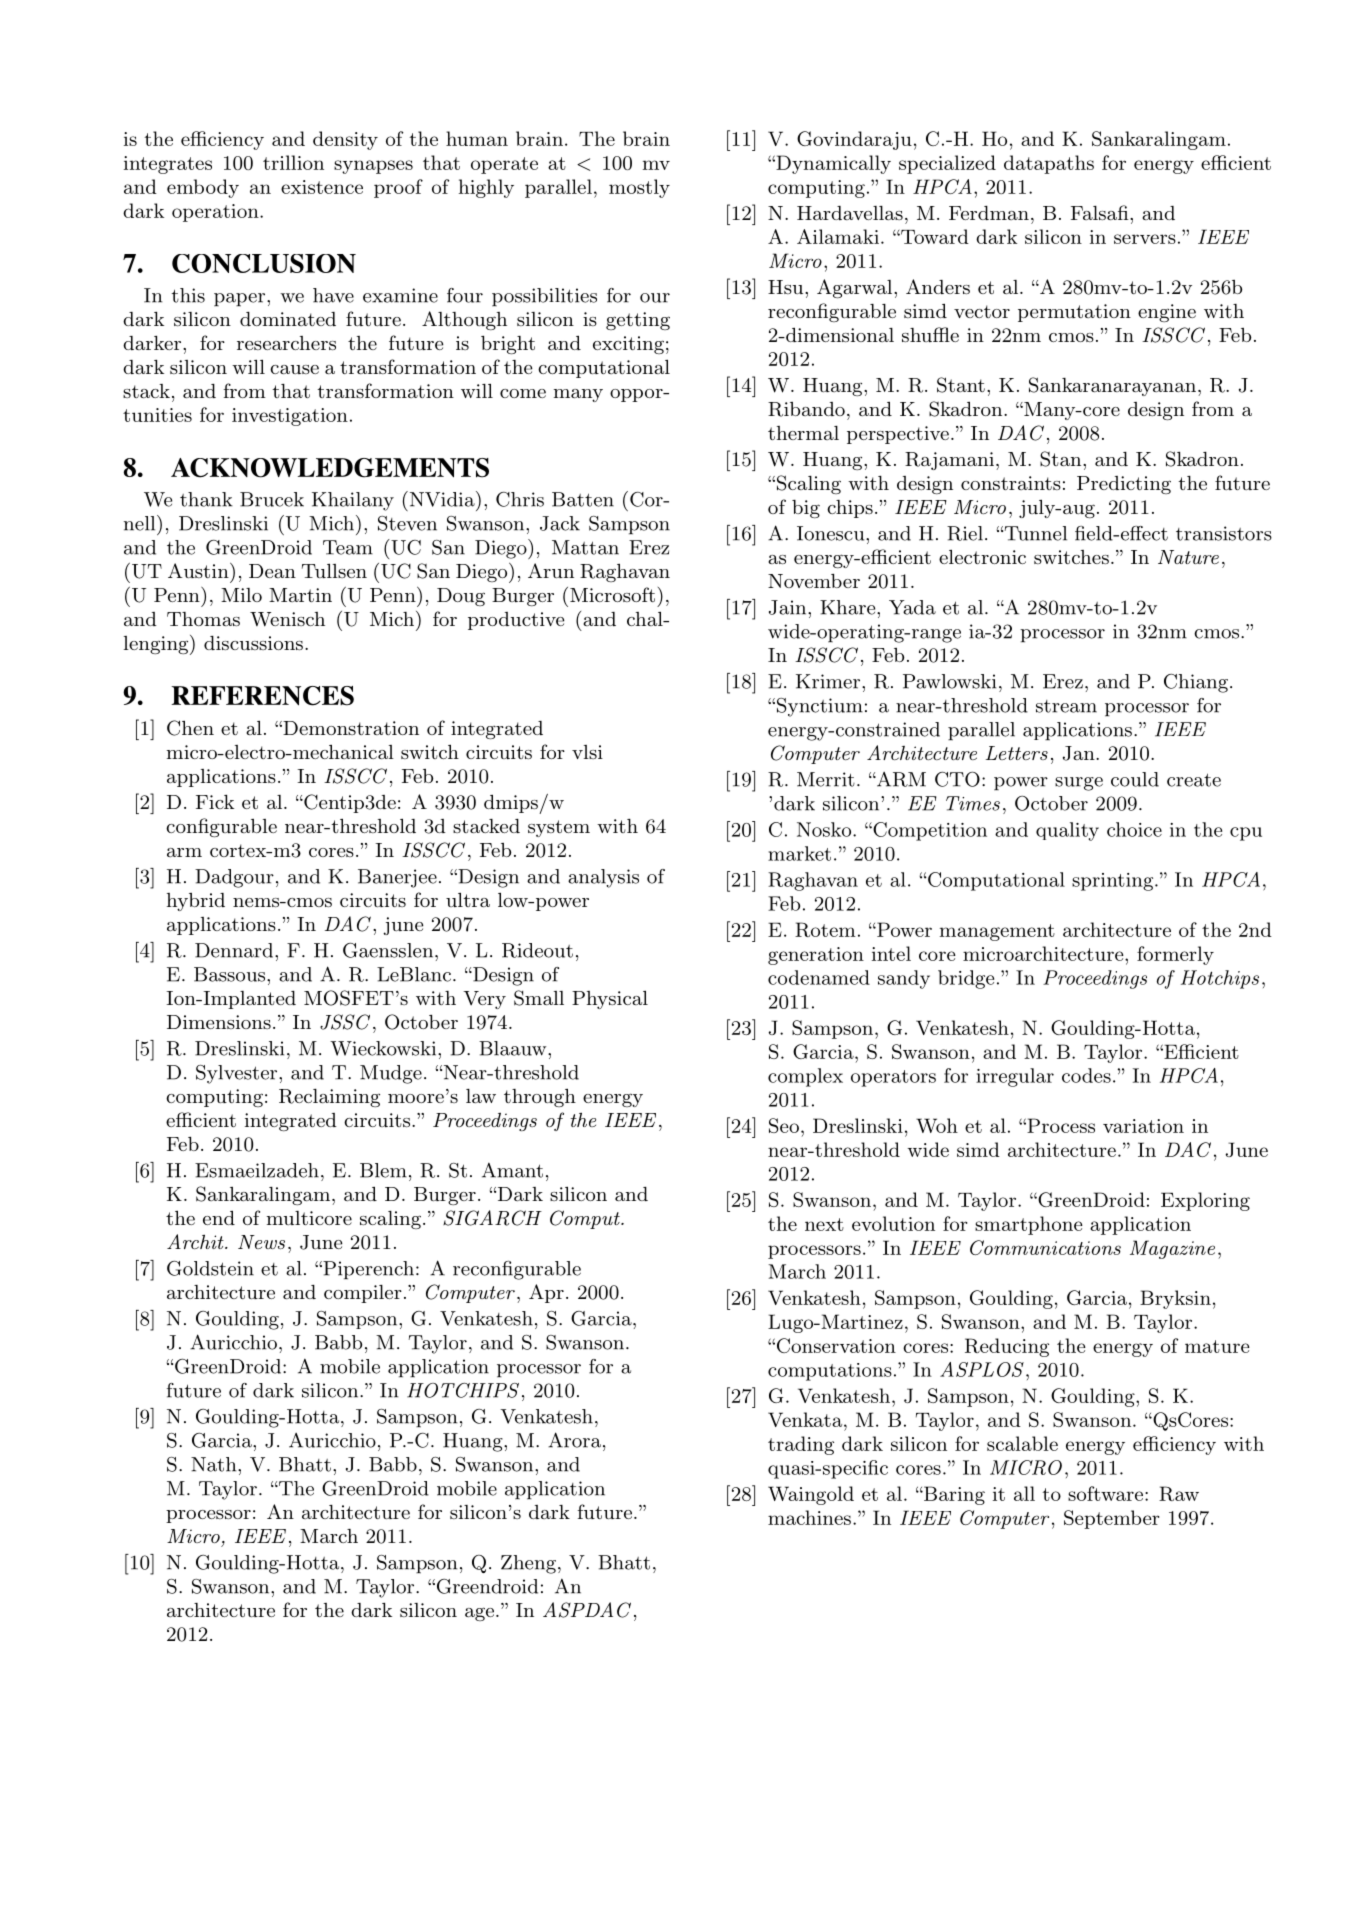 Image resolution: width=1362 pixels, height=1926 pixels. I want to click on mostly, so click(639, 188).
